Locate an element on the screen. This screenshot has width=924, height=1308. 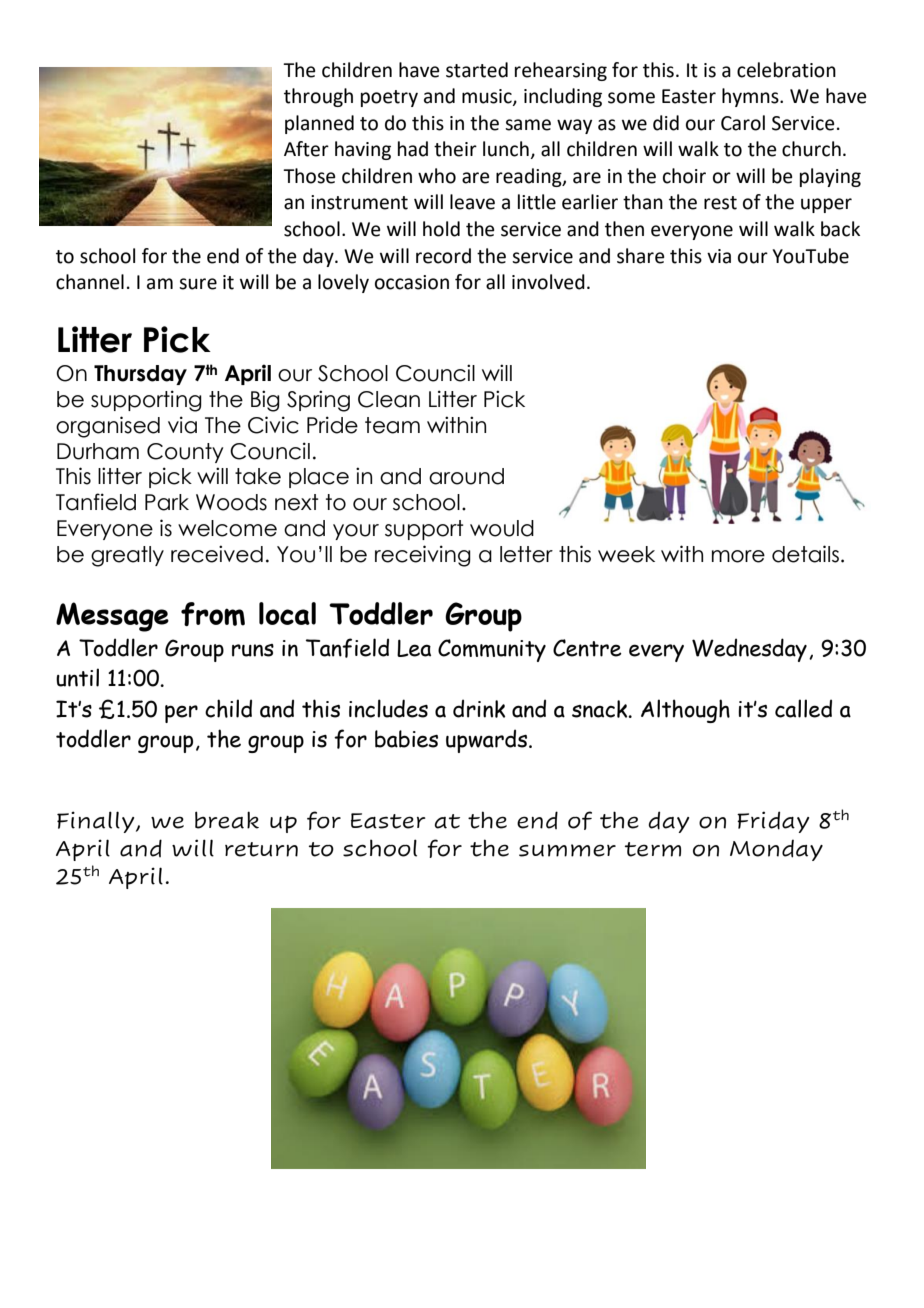
through is located at coordinates (318, 97).
